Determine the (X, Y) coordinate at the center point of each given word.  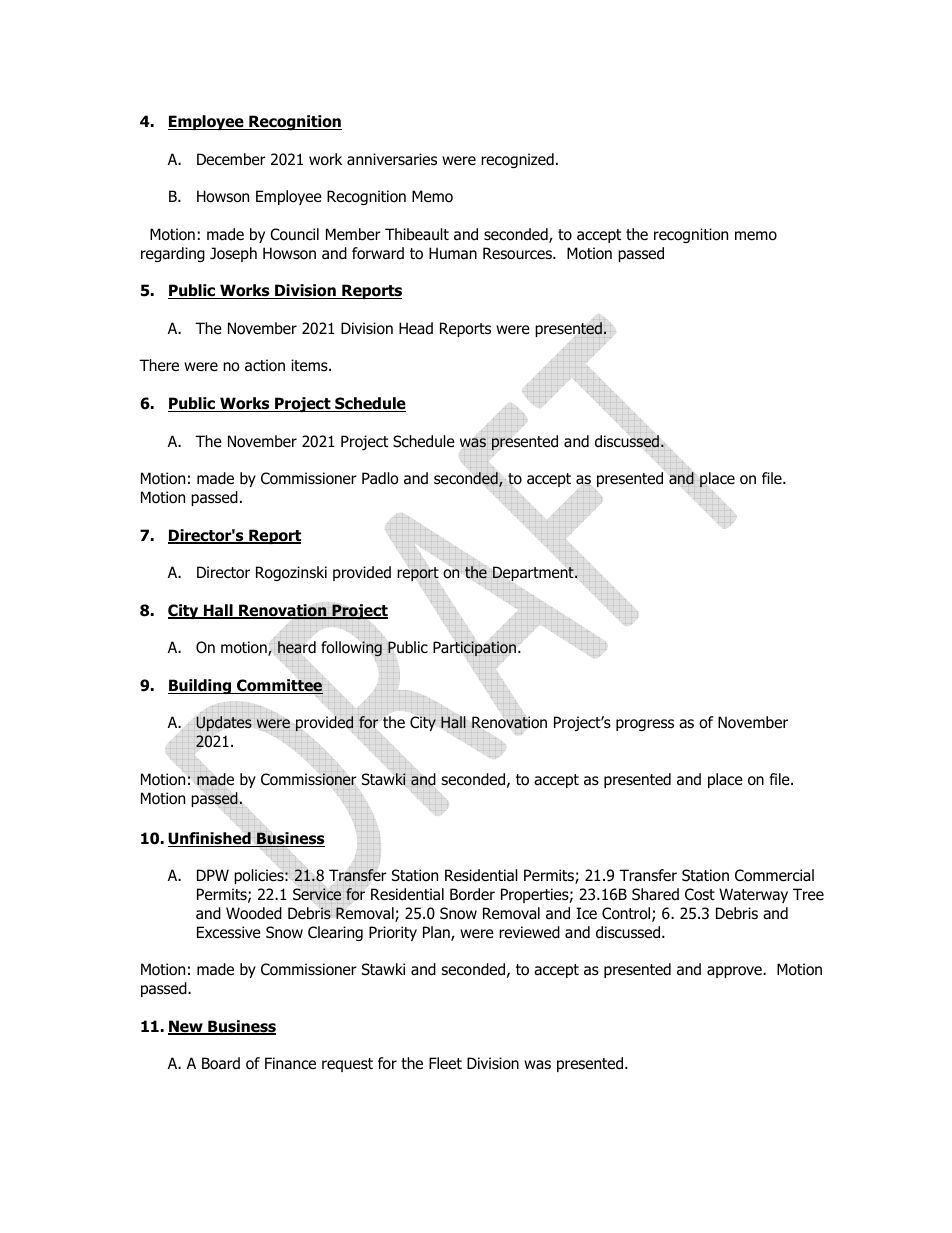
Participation (476, 648)
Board (221, 1063)
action (265, 365)
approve (735, 972)
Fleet (445, 1063)
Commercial (774, 875)
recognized (517, 160)
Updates (224, 723)
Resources (518, 253)
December (231, 159)
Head (416, 328)
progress (645, 725)
